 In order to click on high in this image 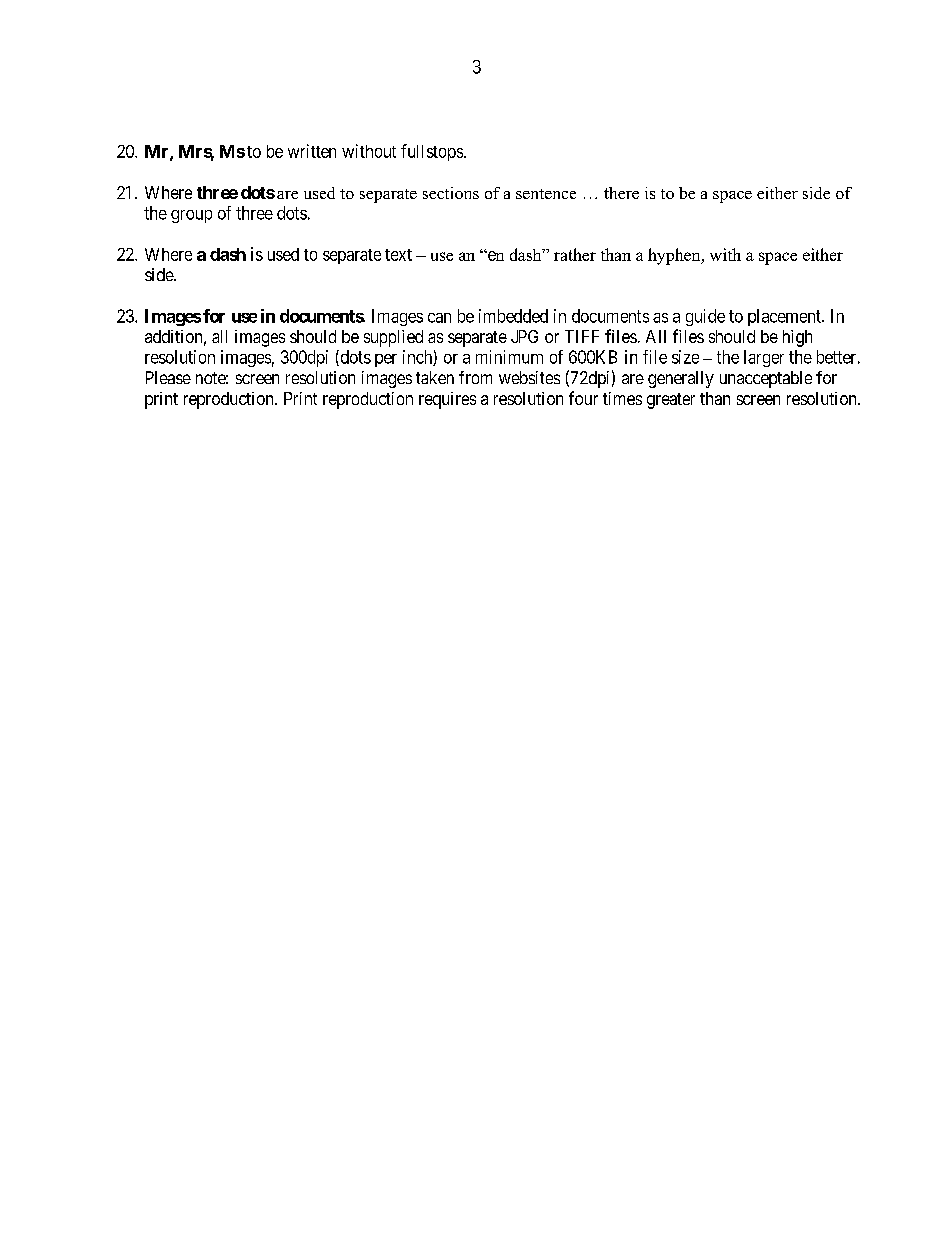, I will do `click(797, 338)`.
